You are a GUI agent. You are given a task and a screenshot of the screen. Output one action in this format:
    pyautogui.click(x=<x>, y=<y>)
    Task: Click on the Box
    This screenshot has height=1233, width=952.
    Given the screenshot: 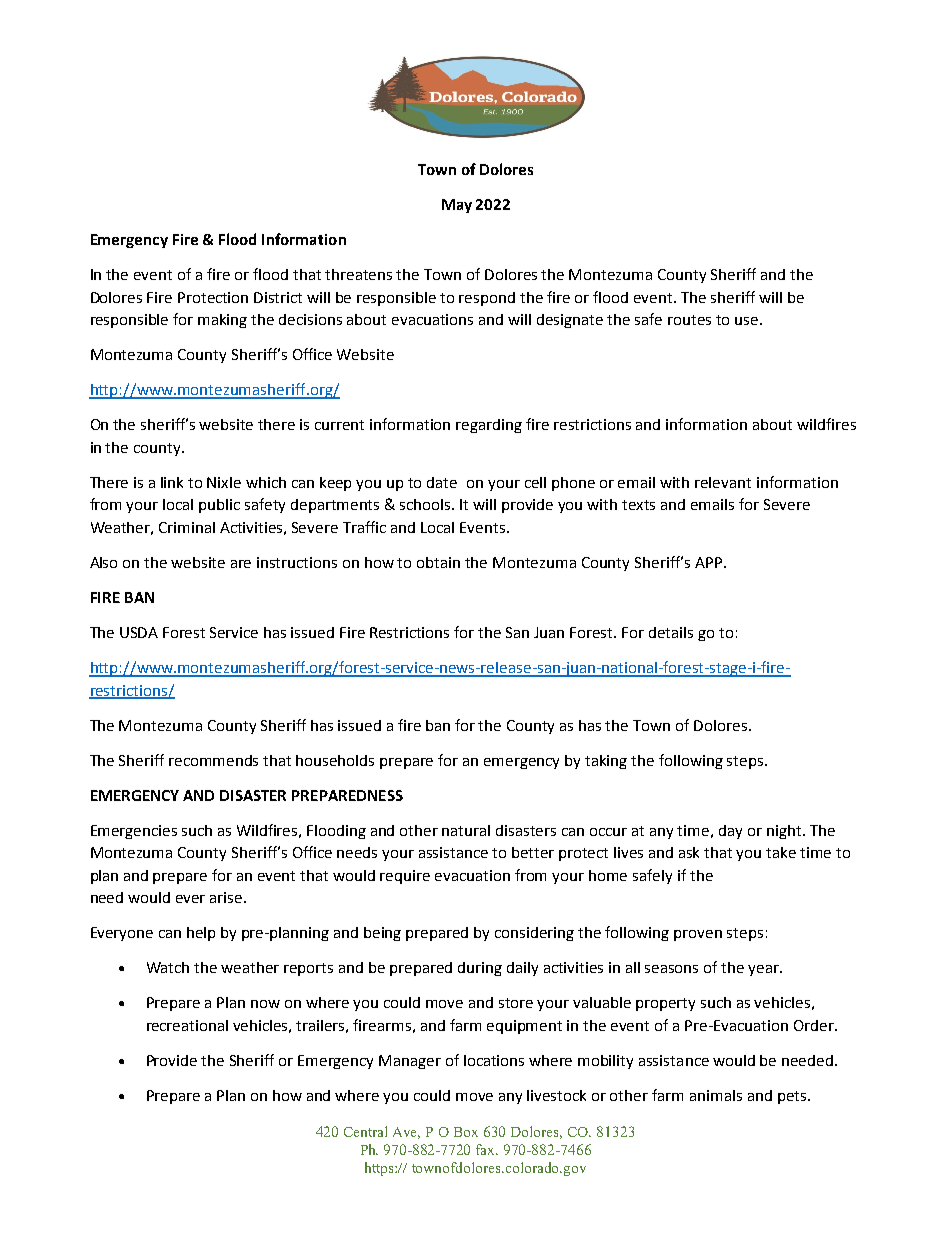 What is the action you would take?
    pyautogui.click(x=466, y=1132)
